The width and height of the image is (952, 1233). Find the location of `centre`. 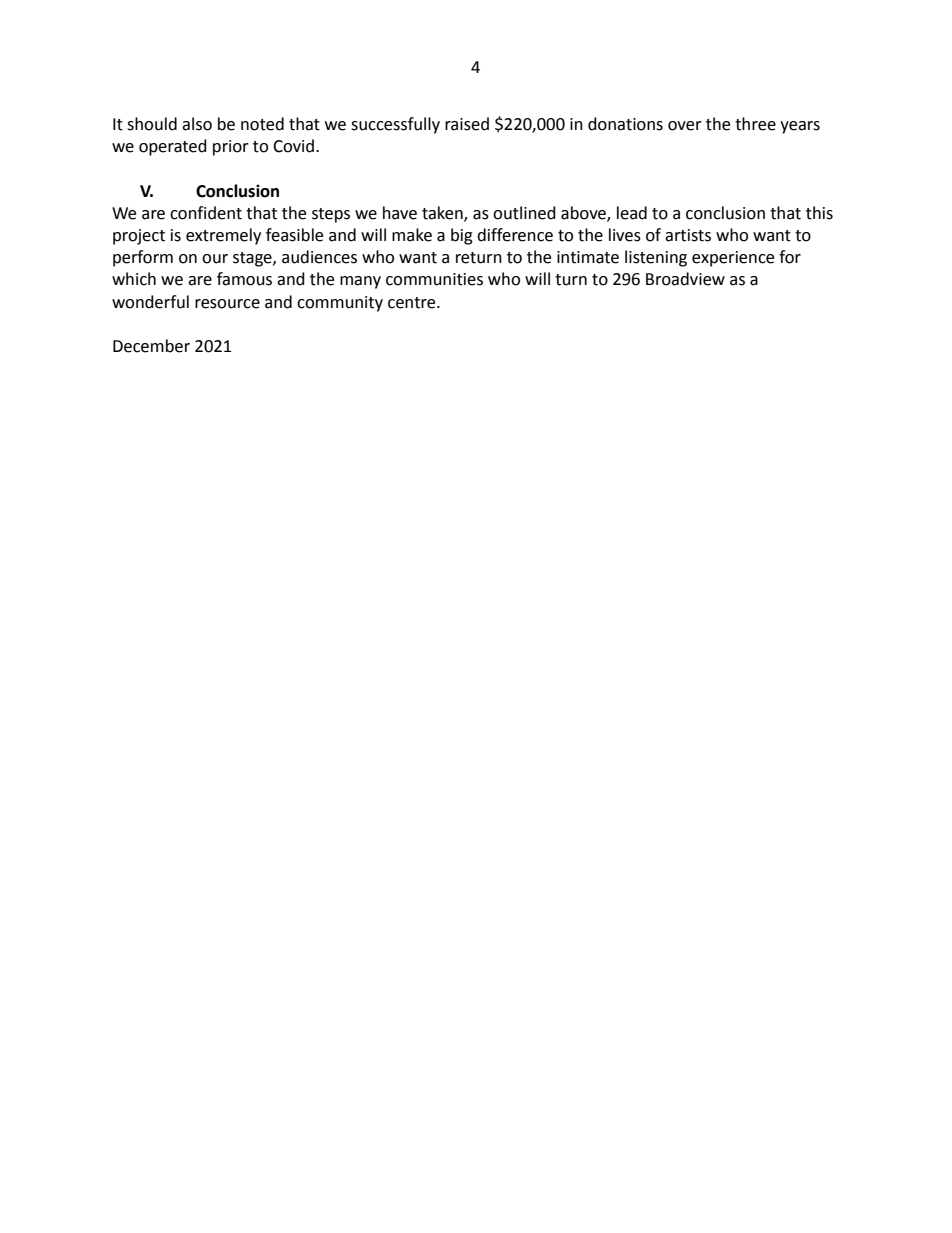

centre is located at coordinates (413, 303).
